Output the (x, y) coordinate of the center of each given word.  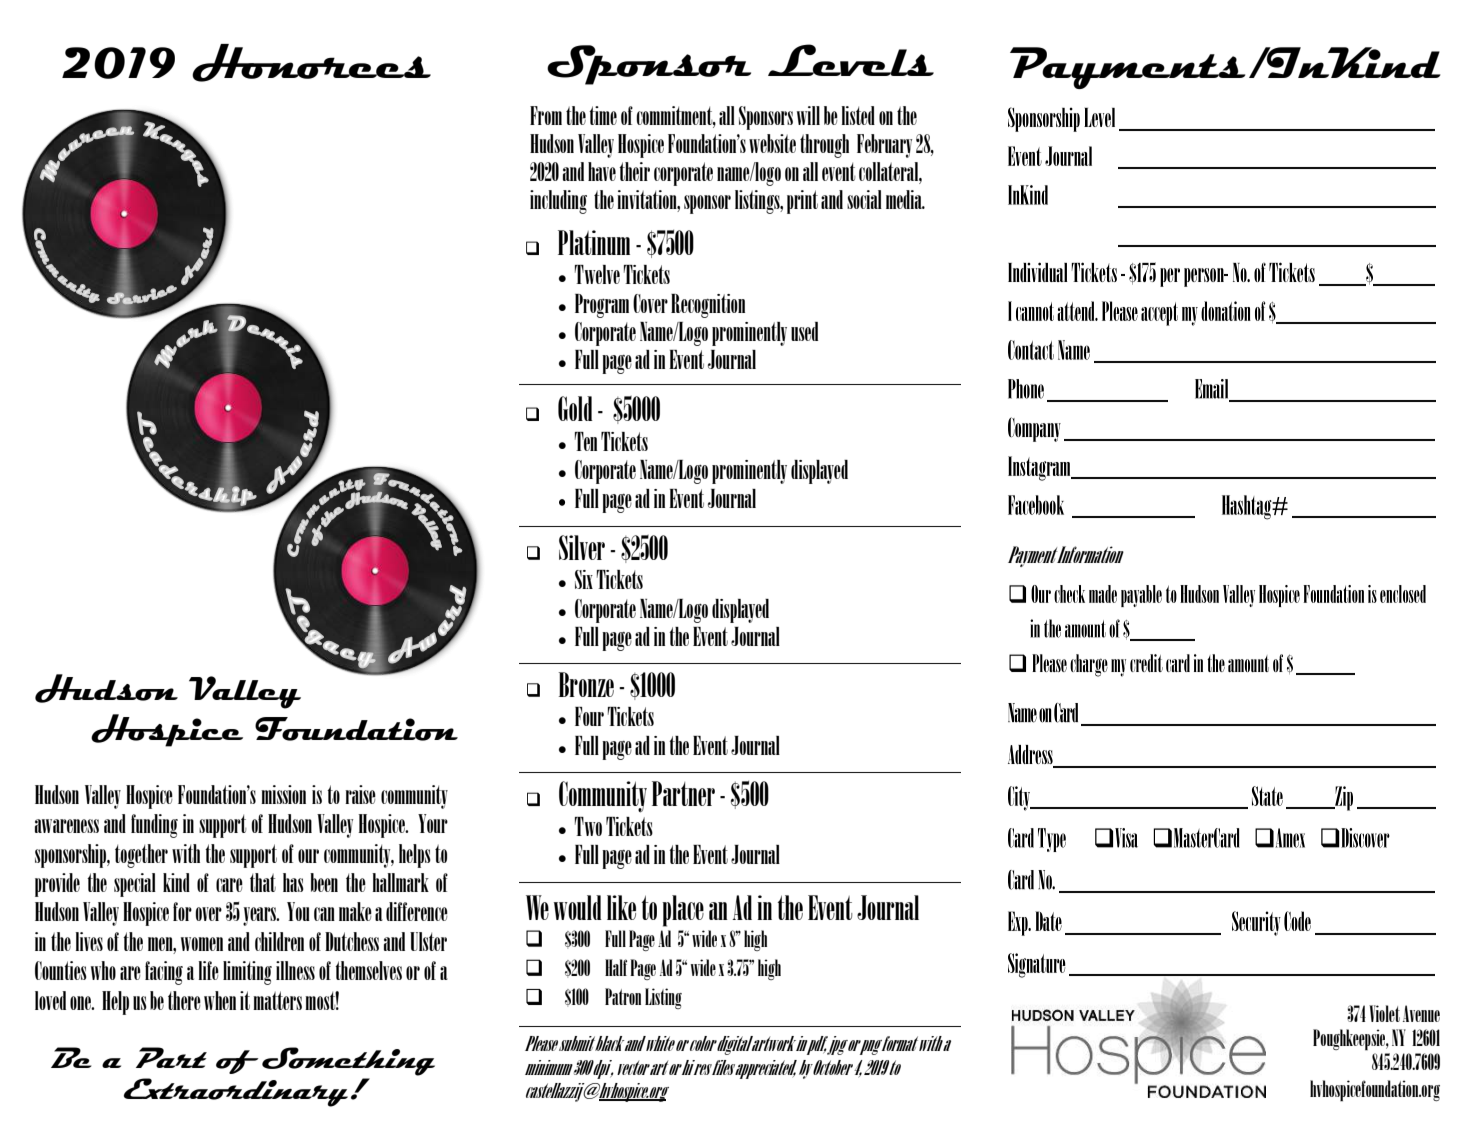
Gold (575, 408)
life (208, 970)
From (546, 115)
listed (858, 115)
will (808, 115)
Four (589, 716)
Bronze (586, 684)
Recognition (708, 306)
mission (283, 794)
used (804, 331)
